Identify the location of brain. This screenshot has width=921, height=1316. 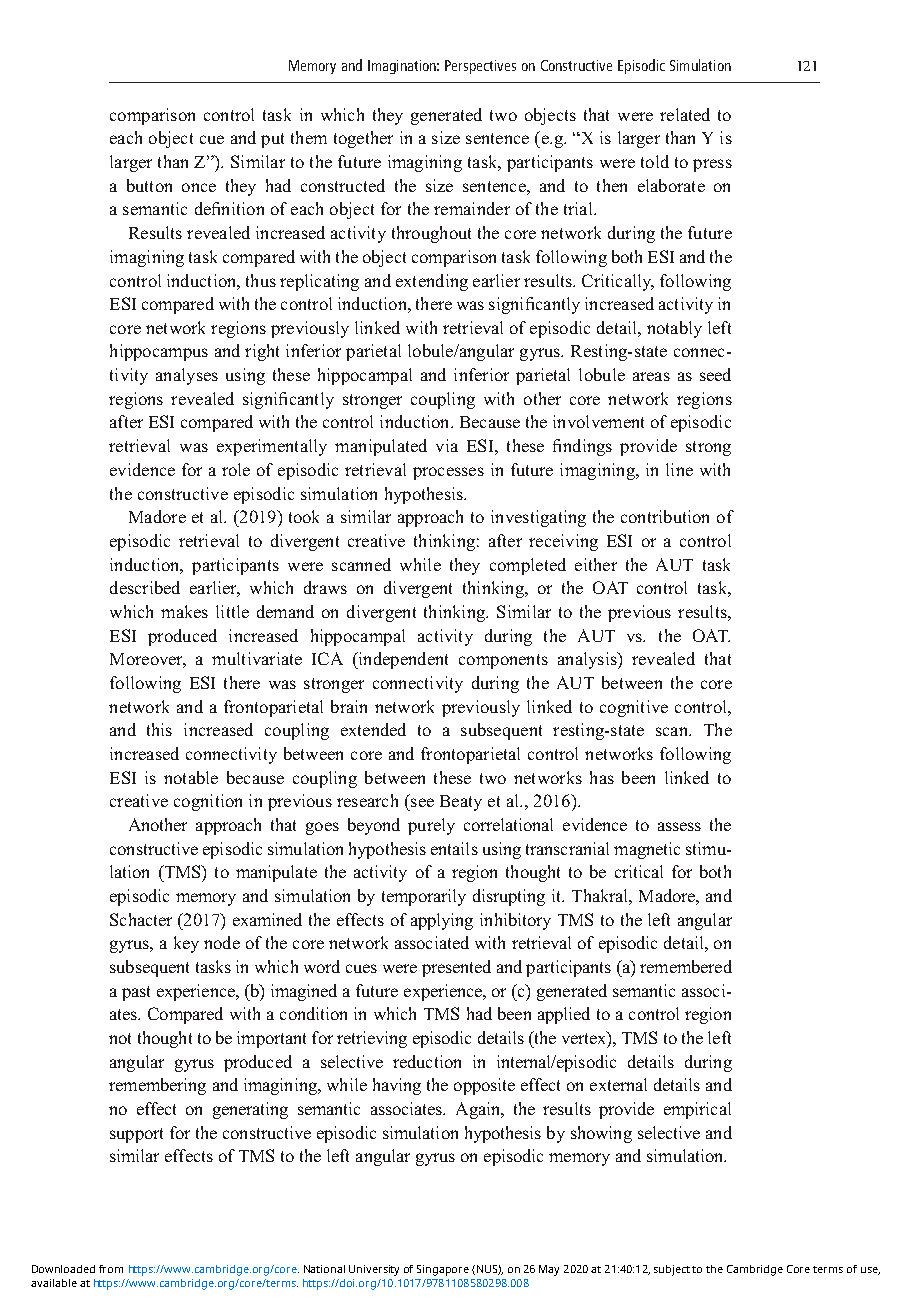
(349, 706).
